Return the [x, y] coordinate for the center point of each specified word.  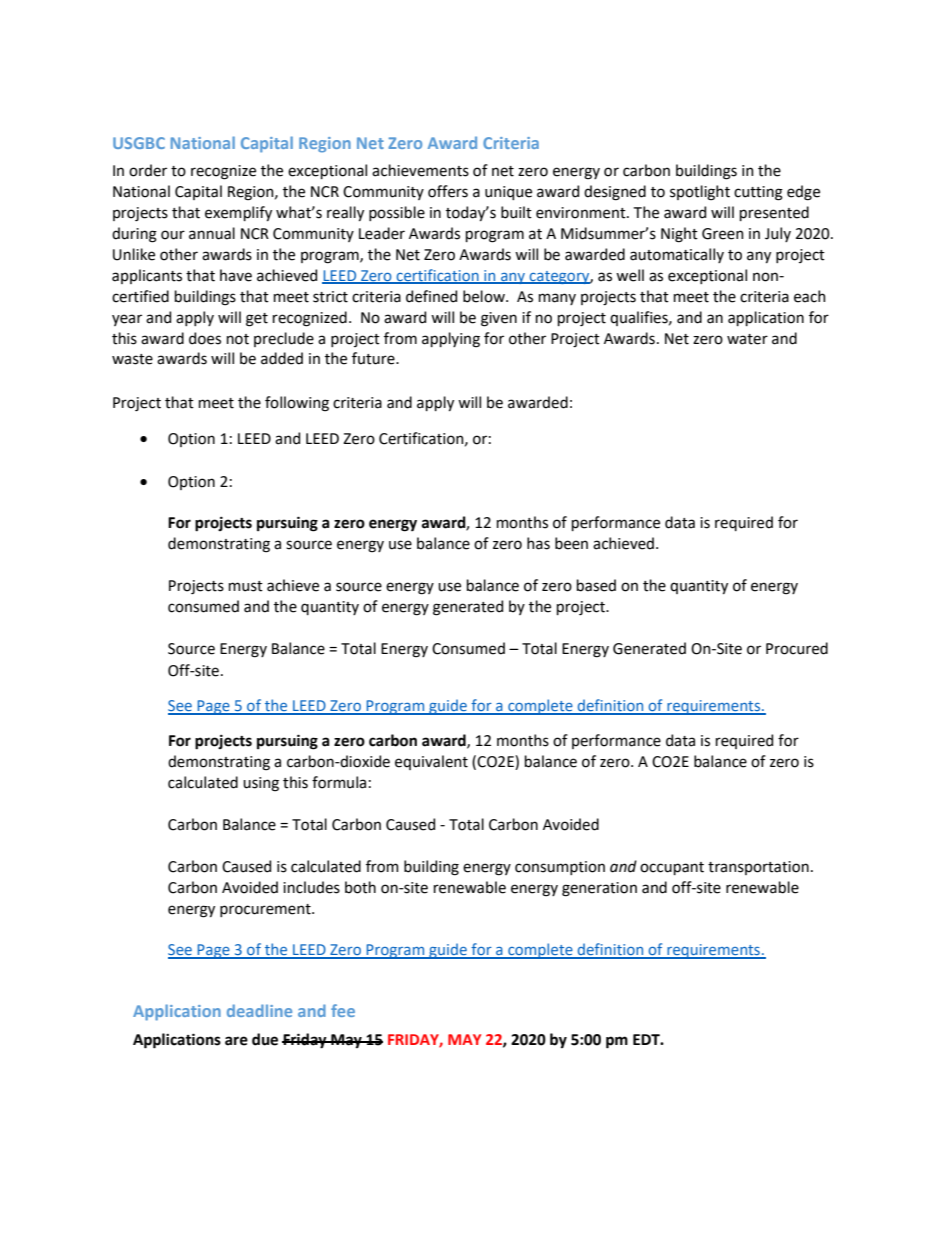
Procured [797, 648]
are [236, 1041]
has [538, 543]
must [246, 586]
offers [448, 191]
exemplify [238, 213]
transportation [758, 868]
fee [343, 1010]
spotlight [700, 193]
